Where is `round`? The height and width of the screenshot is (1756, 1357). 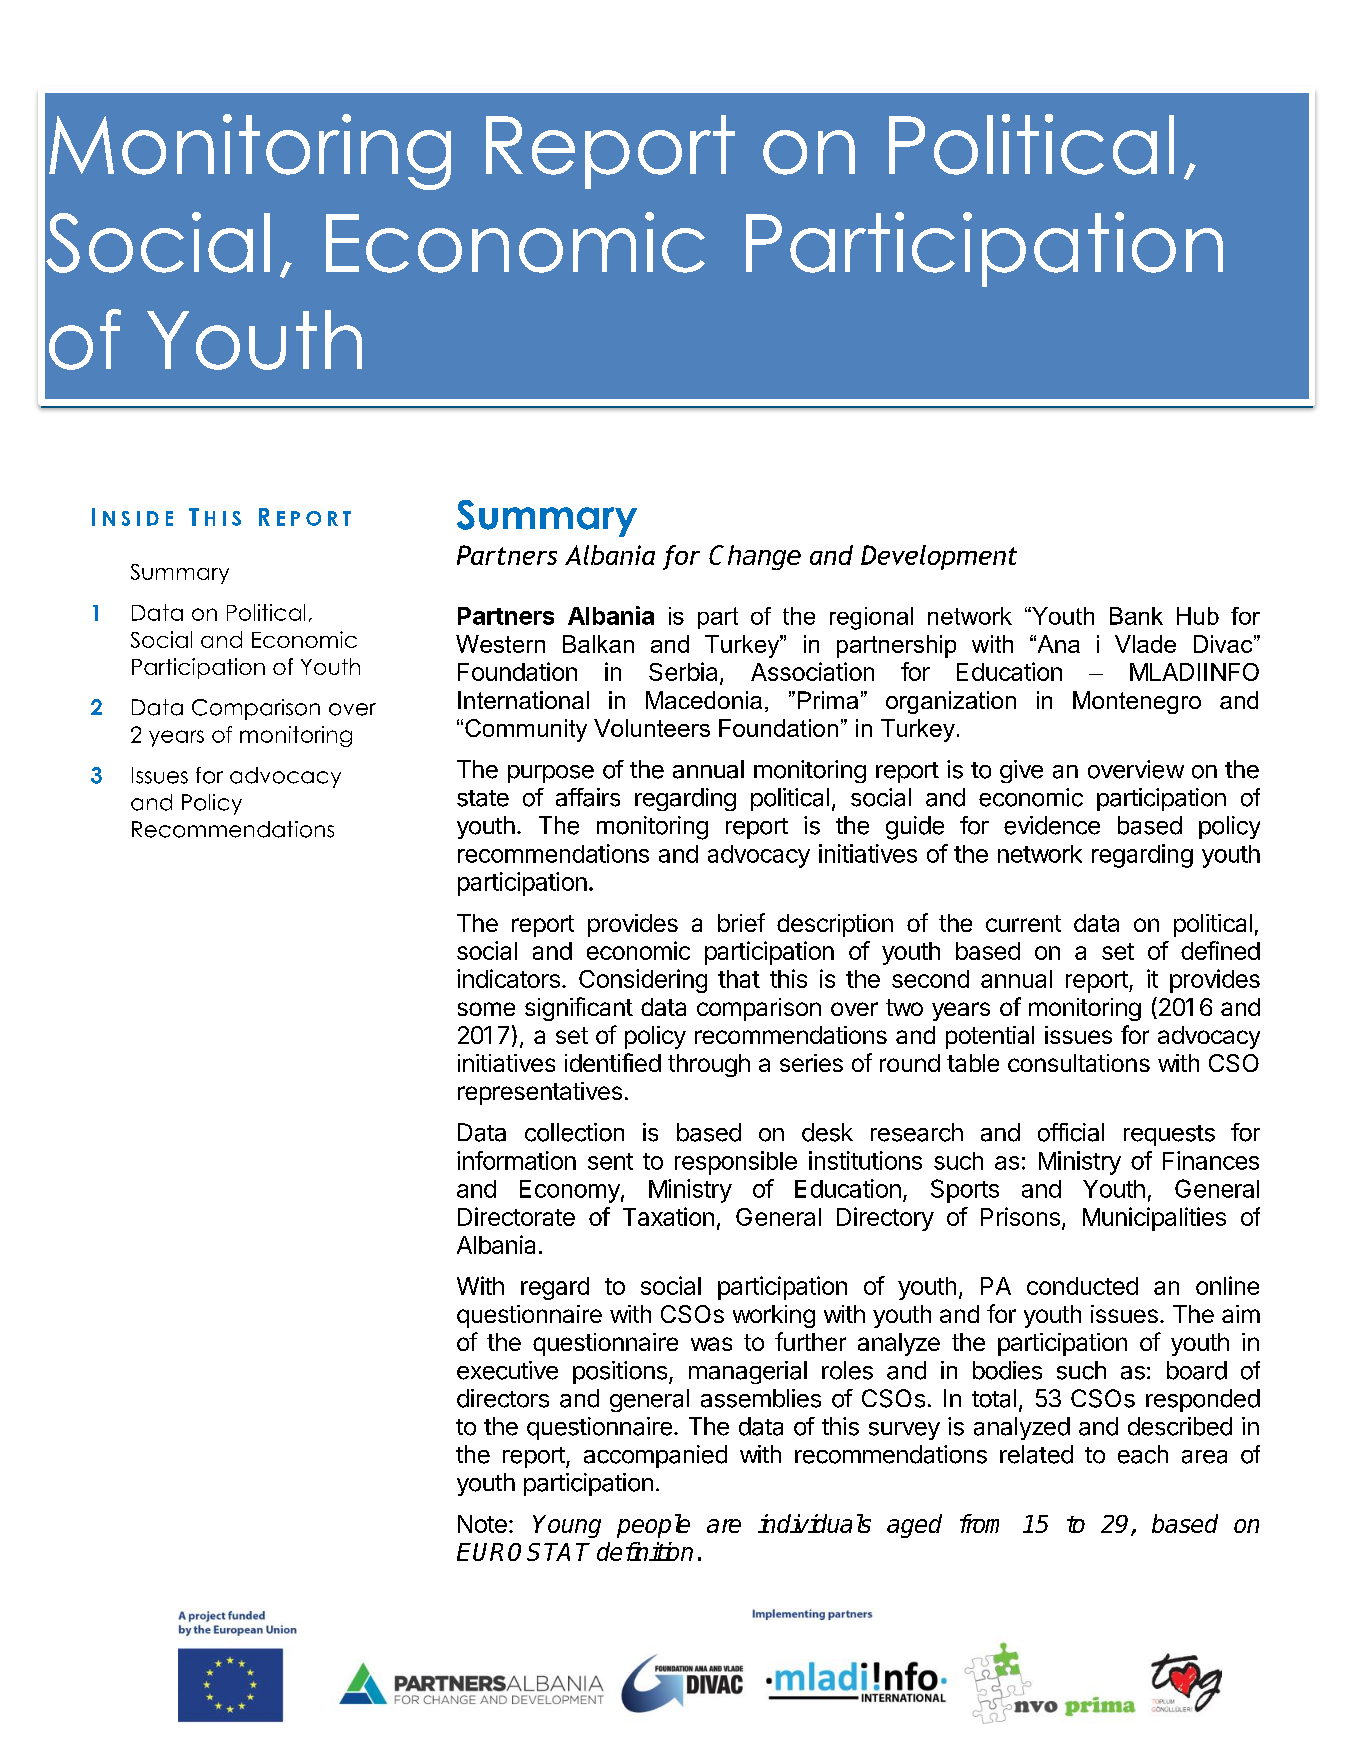
round is located at coordinates (910, 1063).
